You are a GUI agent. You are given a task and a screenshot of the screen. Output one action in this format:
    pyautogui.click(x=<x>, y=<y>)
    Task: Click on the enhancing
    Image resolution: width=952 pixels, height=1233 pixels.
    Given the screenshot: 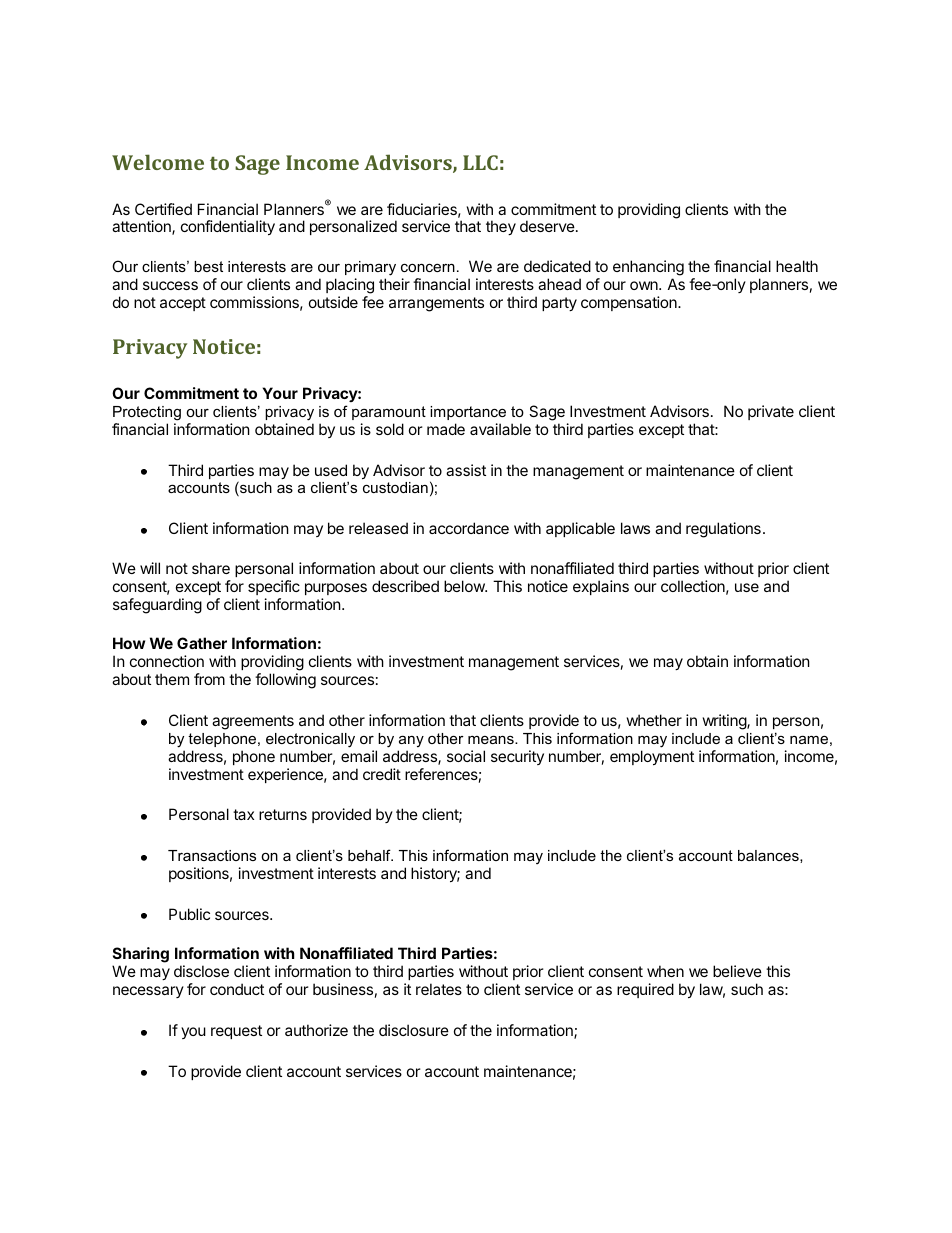 What is the action you would take?
    pyautogui.click(x=648, y=268)
